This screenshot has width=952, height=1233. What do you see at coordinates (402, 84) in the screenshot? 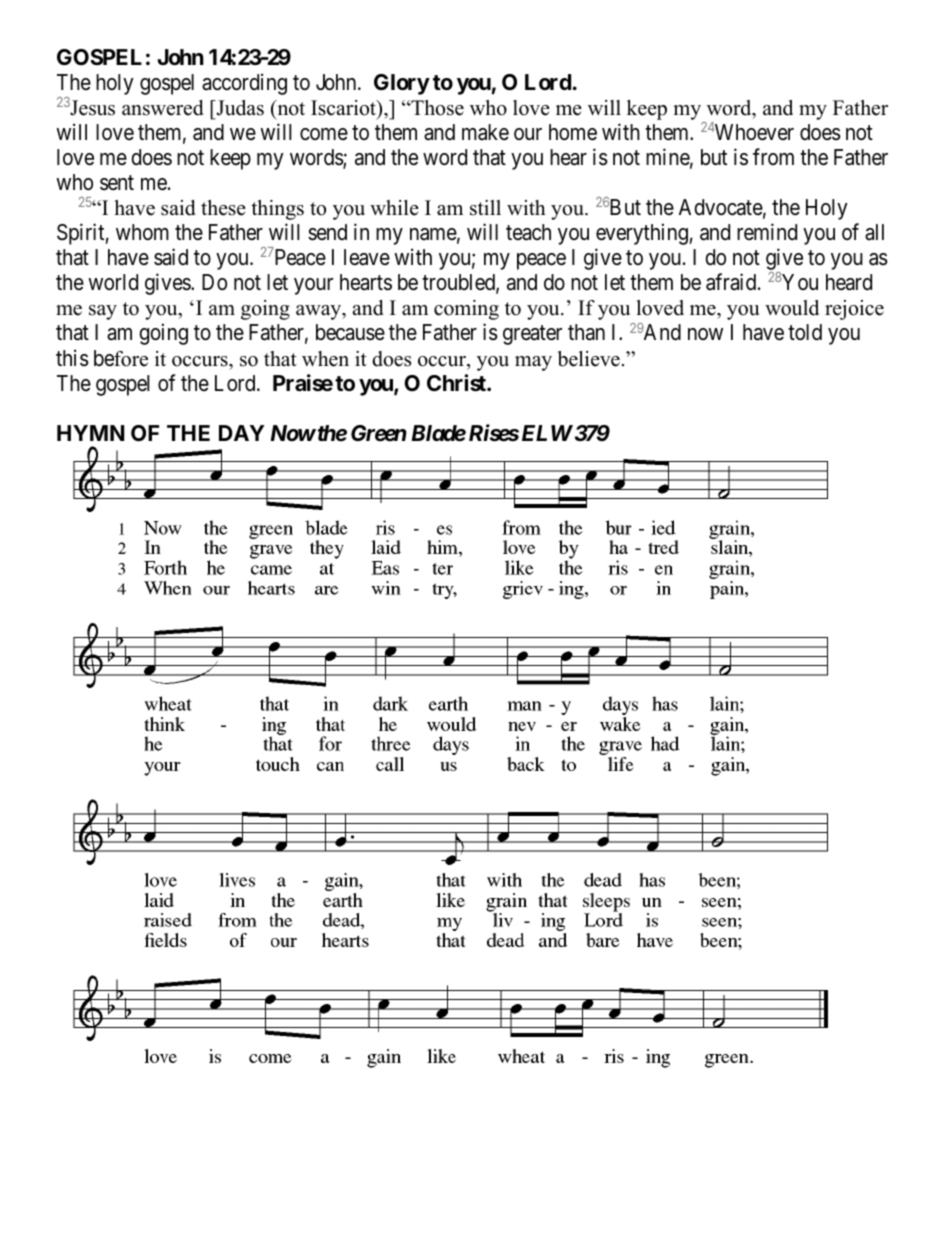
I see `Glory` at bounding box center [402, 84].
